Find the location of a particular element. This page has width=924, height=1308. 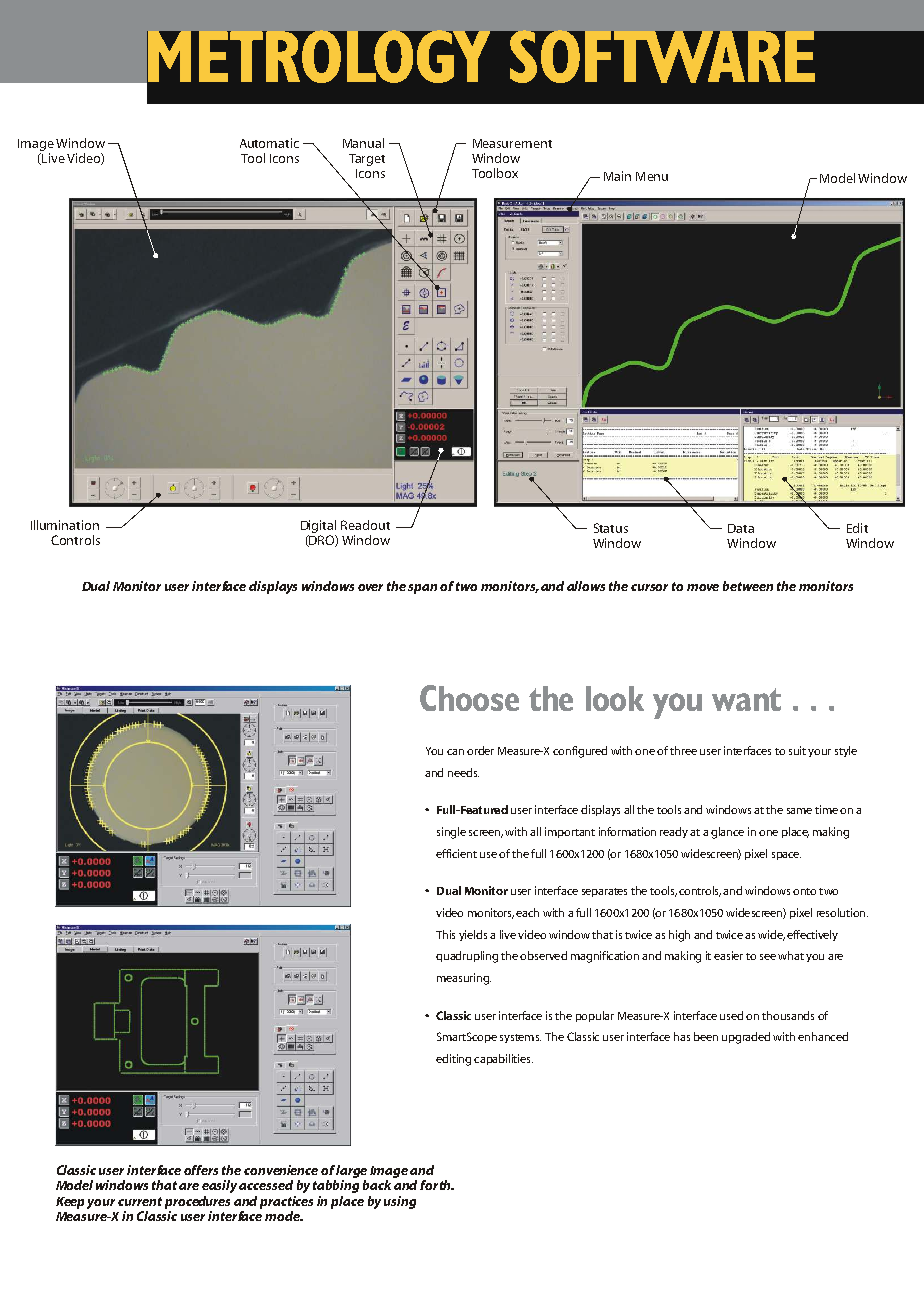

forth is located at coordinates (436, 1185).
